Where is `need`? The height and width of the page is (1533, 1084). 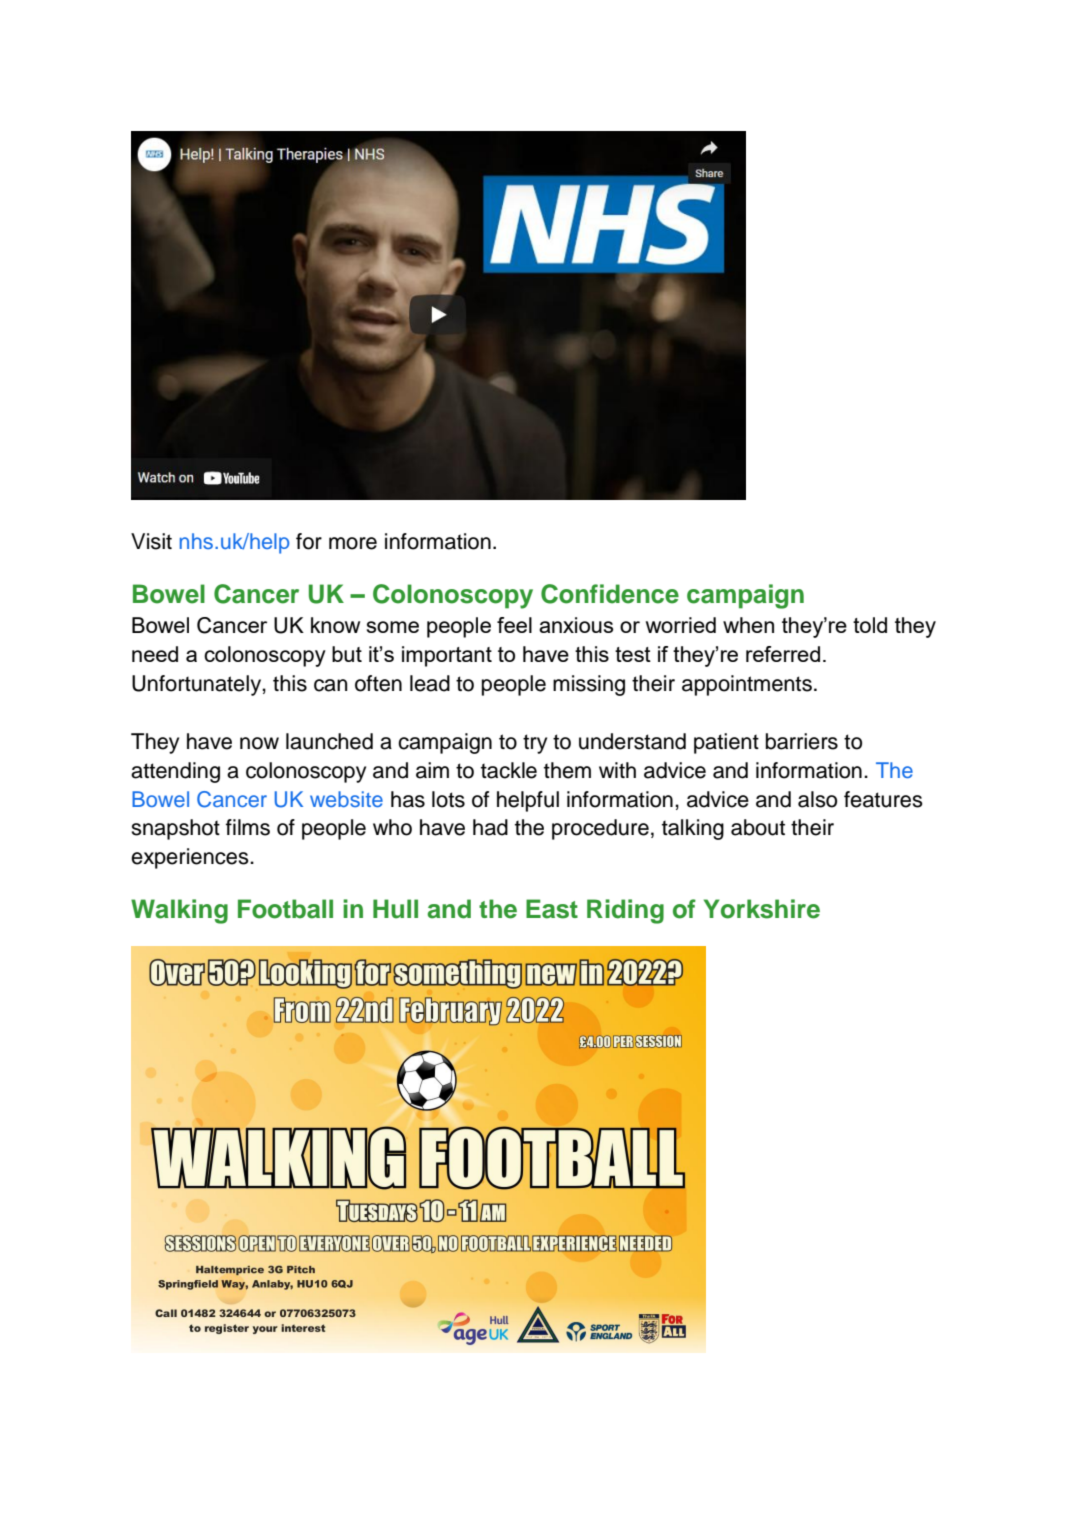 need is located at coordinates (155, 654).
